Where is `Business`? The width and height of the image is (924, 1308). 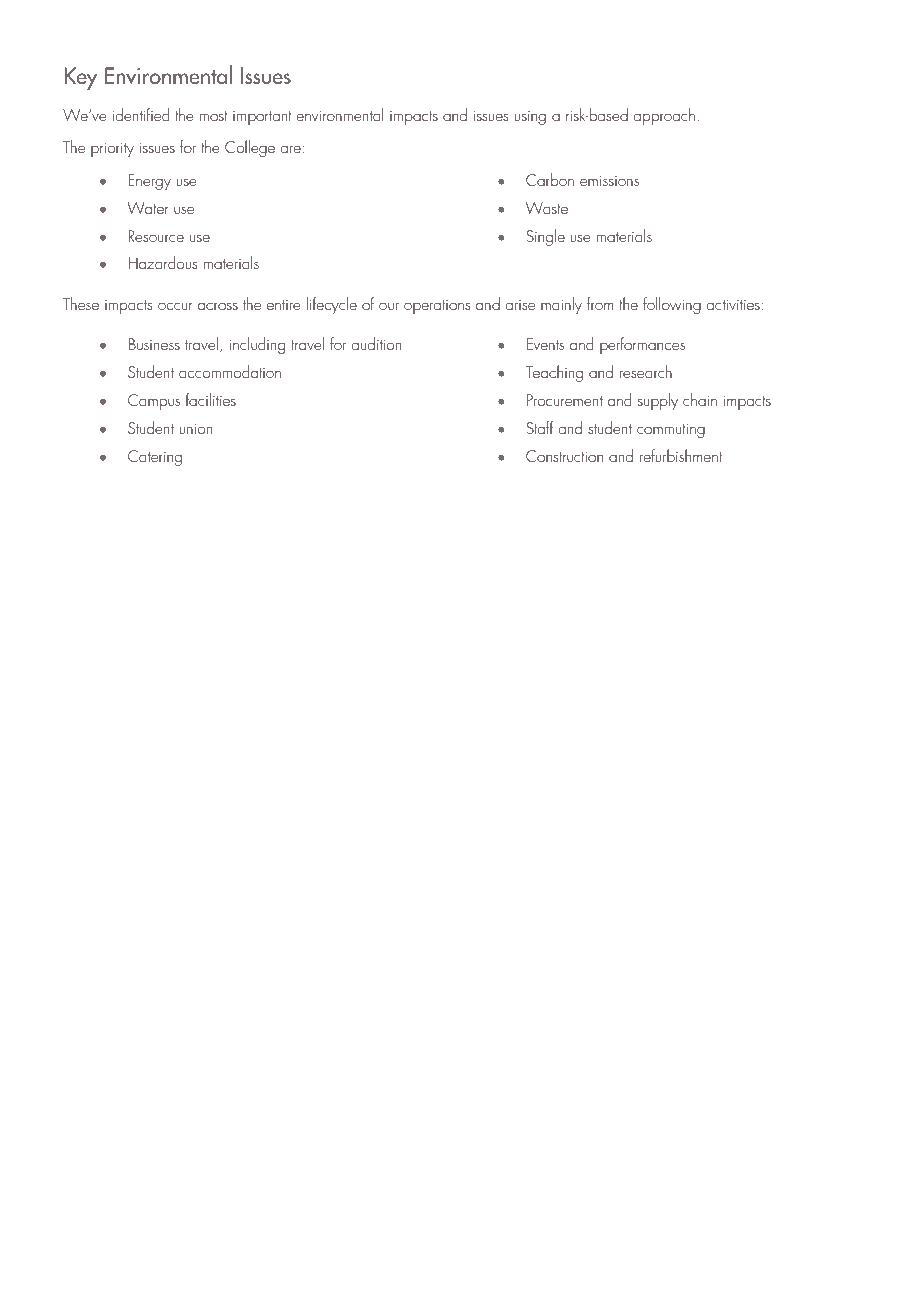
Business is located at coordinates (154, 344).
